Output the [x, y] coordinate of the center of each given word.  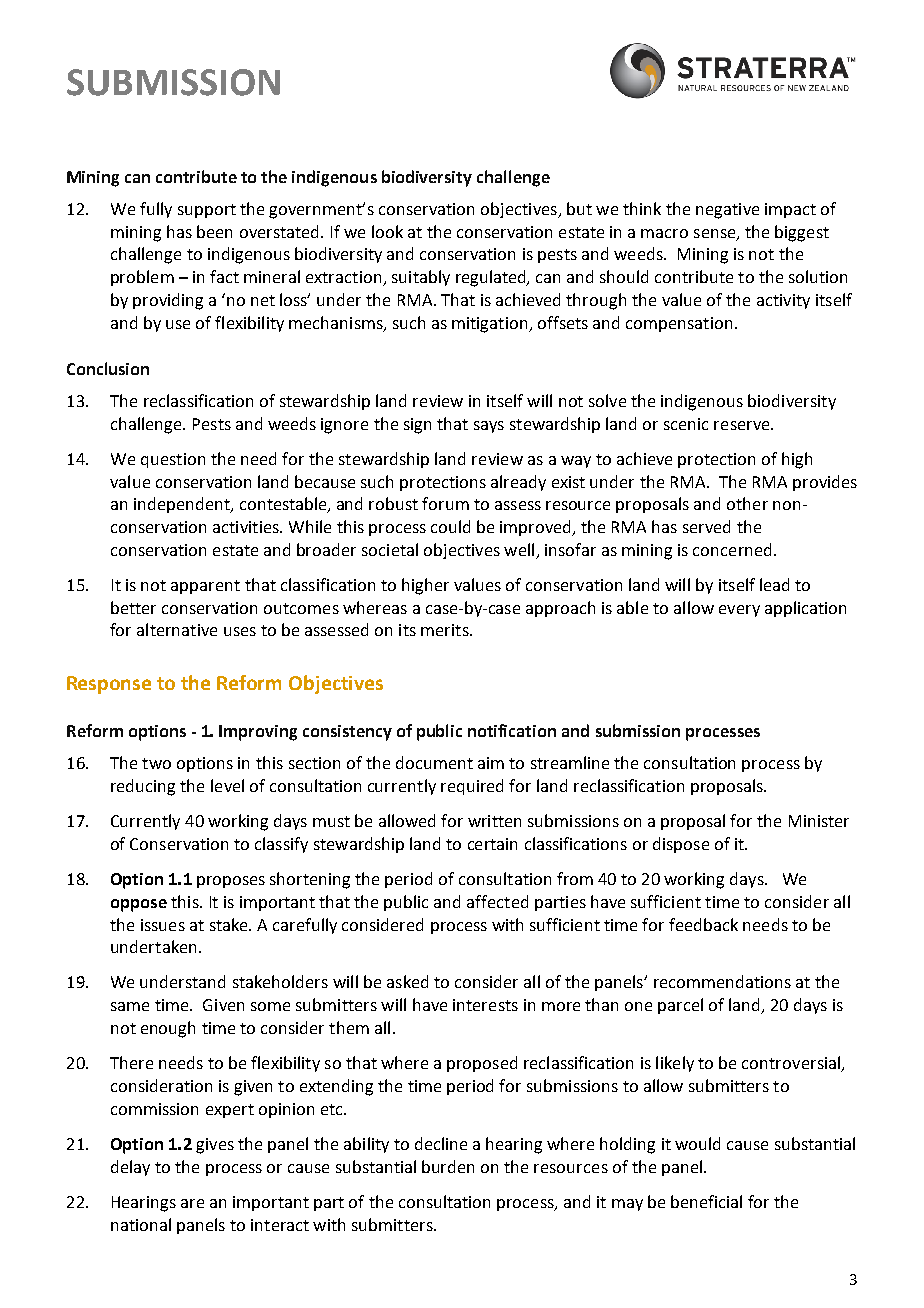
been [214, 231]
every [739, 611]
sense [716, 234]
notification [512, 730]
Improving [258, 733]
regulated [492, 278]
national [141, 1224]
